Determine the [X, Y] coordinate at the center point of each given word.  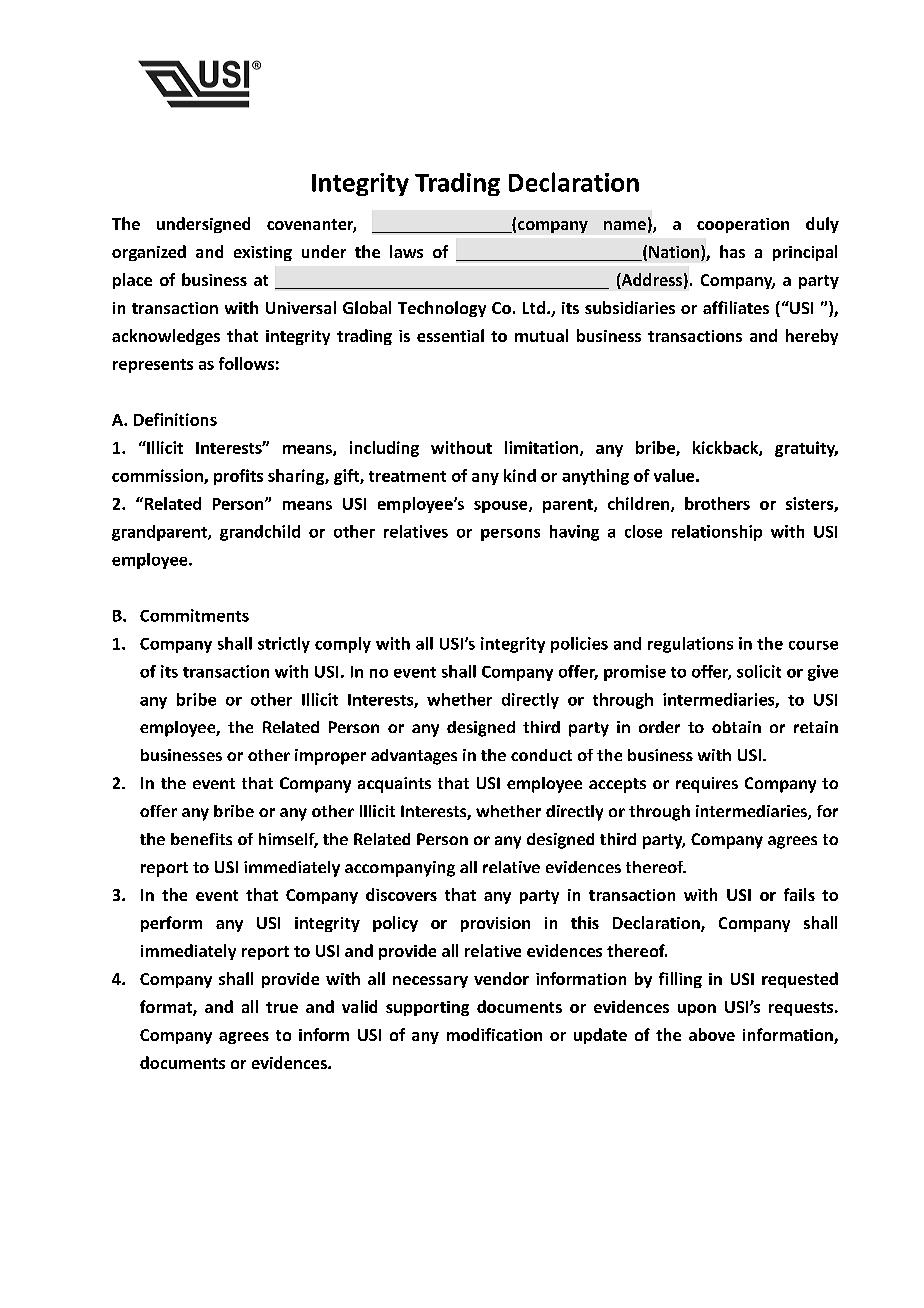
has [732, 251]
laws [406, 251]
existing [263, 253]
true [282, 1007]
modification [494, 1034]
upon [697, 1010]
